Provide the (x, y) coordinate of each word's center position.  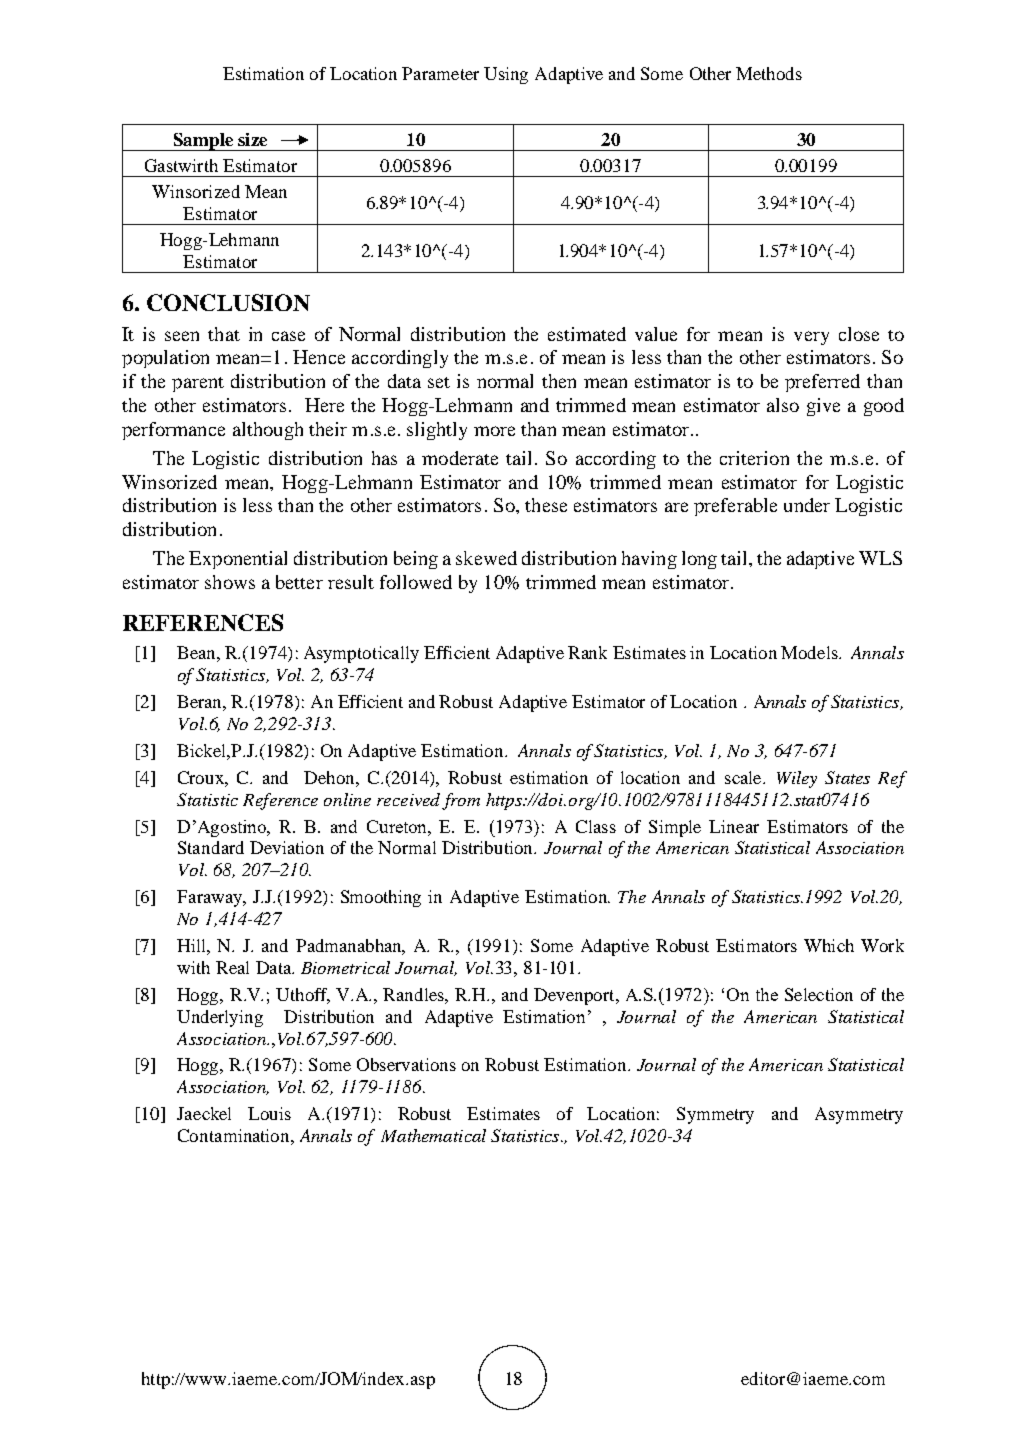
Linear (734, 826)
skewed (486, 558)
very (811, 338)
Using (506, 75)
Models (810, 652)
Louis (269, 1113)
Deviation (287, 847)
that (224, 334)
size (252, 139)
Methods (769, 73)
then (559, 381)
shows (230, 582)
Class (596, 826)
